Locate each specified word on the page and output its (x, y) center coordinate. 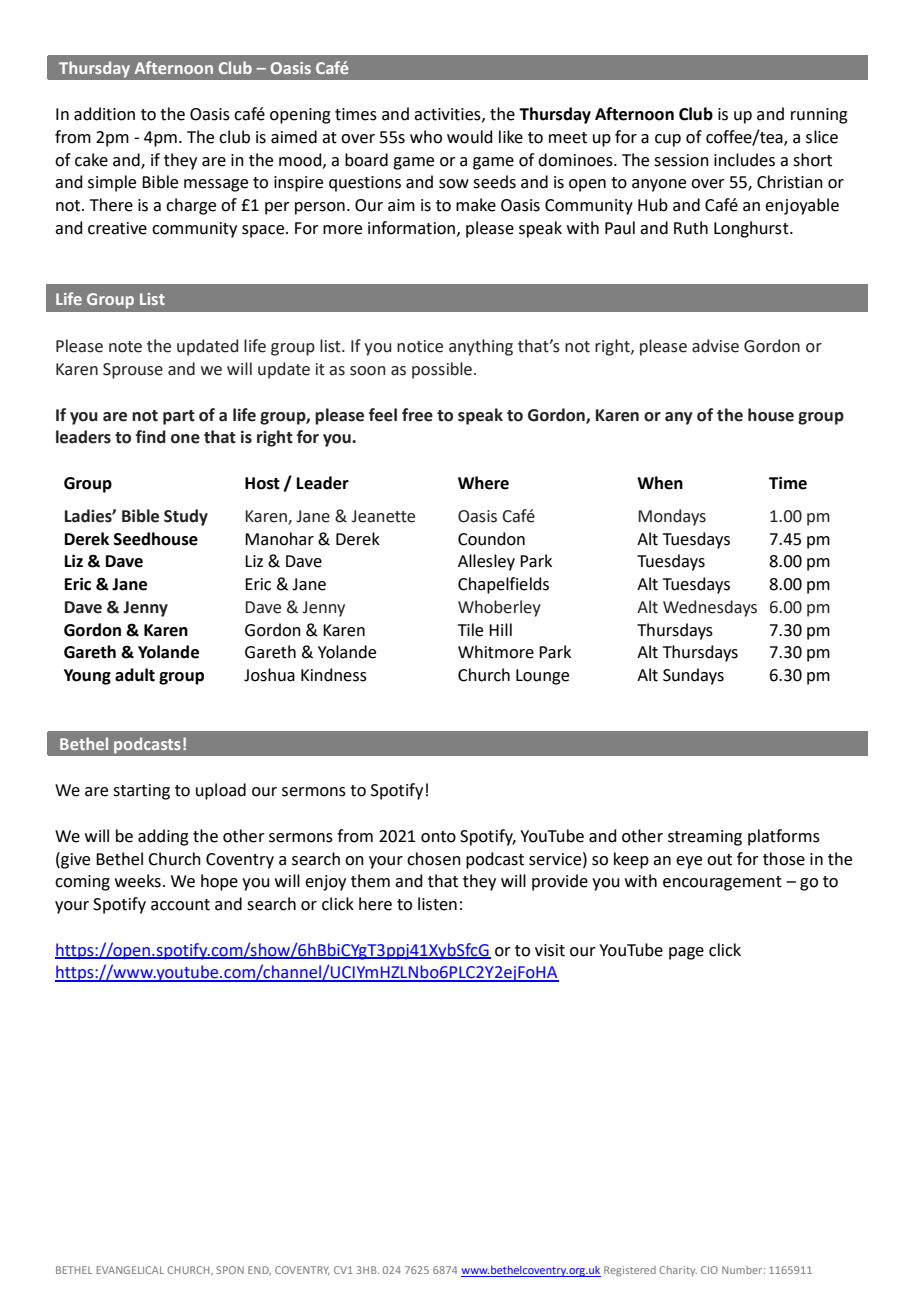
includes (744, 160)
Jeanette (383, 516)
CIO (709, 1270)
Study (186, 517)
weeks (138, 881)
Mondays (672, 517)
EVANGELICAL (130, 1270)
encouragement (722, 883)
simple (112, 183)
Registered (630, 1271)
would (470, 137)
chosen (434, 859)
